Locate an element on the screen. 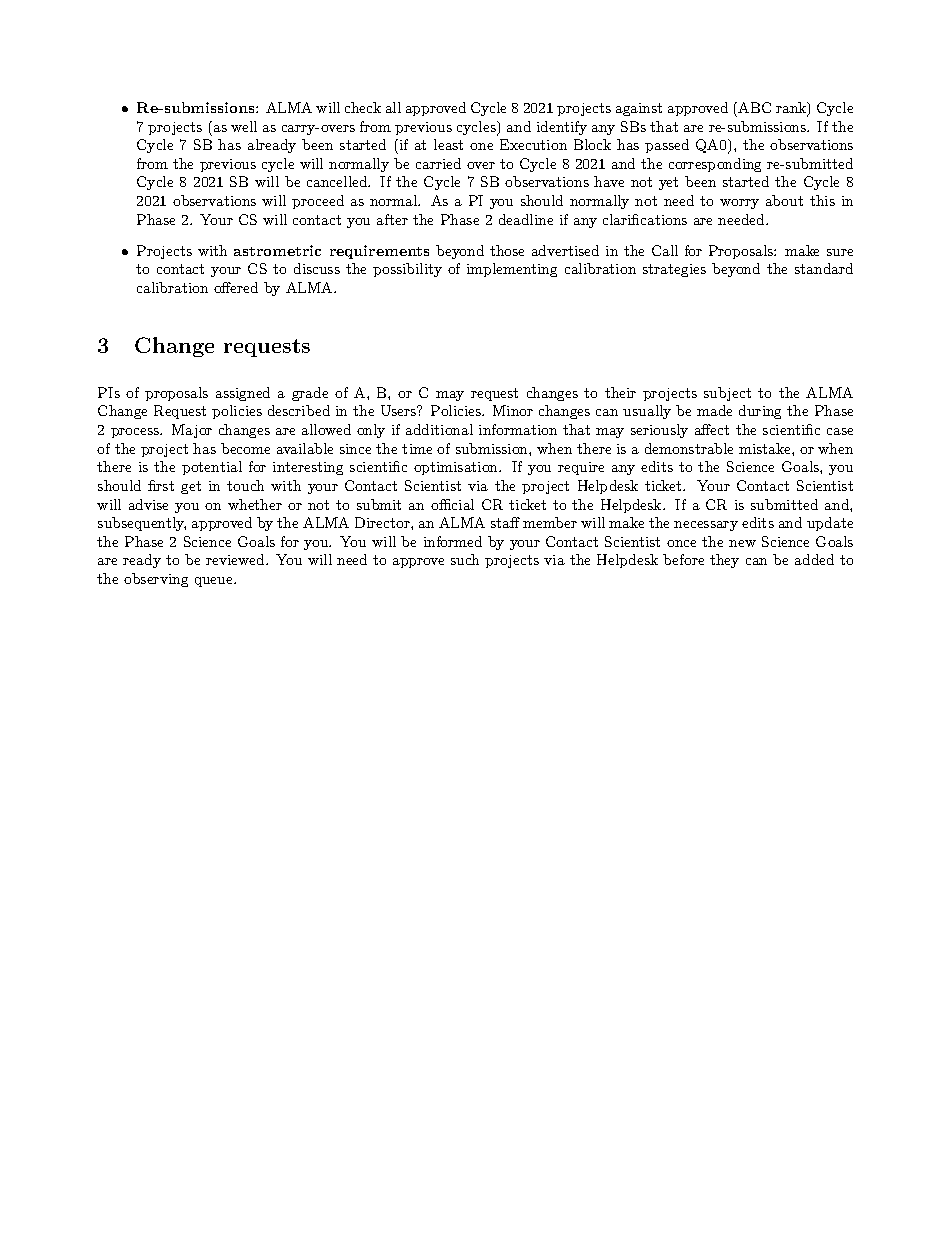 This screenshot has height=1233, width=952. ABC is located at coordinates (753, 107).
